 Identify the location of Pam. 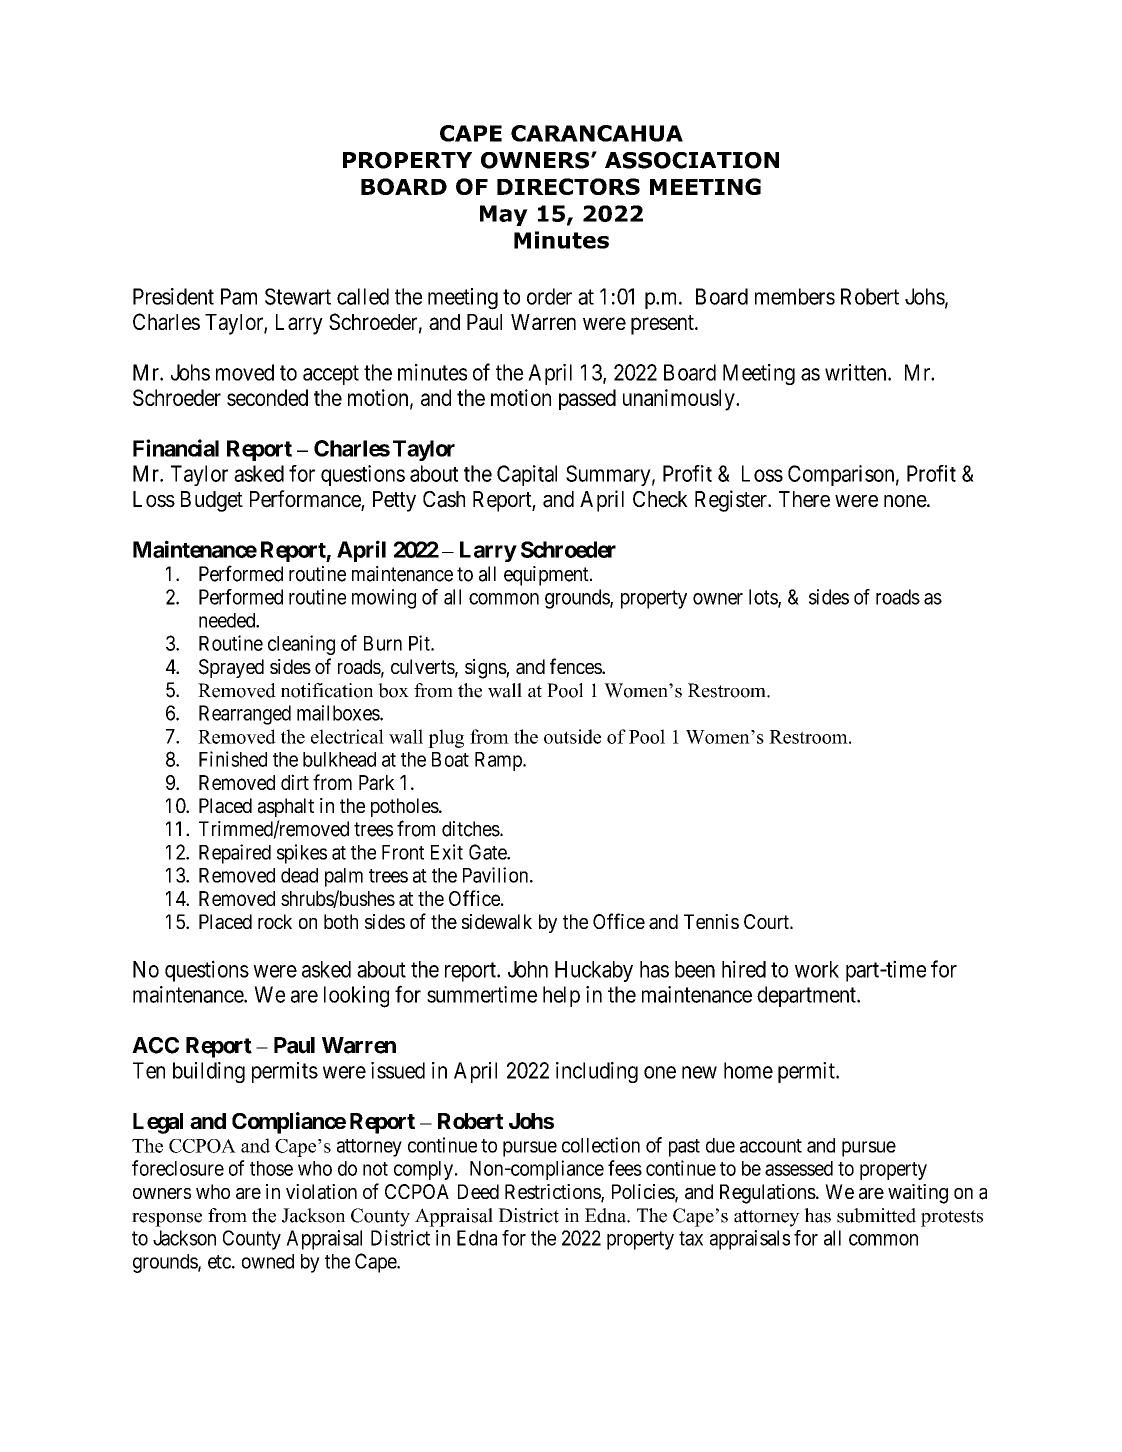
(239, 296).
